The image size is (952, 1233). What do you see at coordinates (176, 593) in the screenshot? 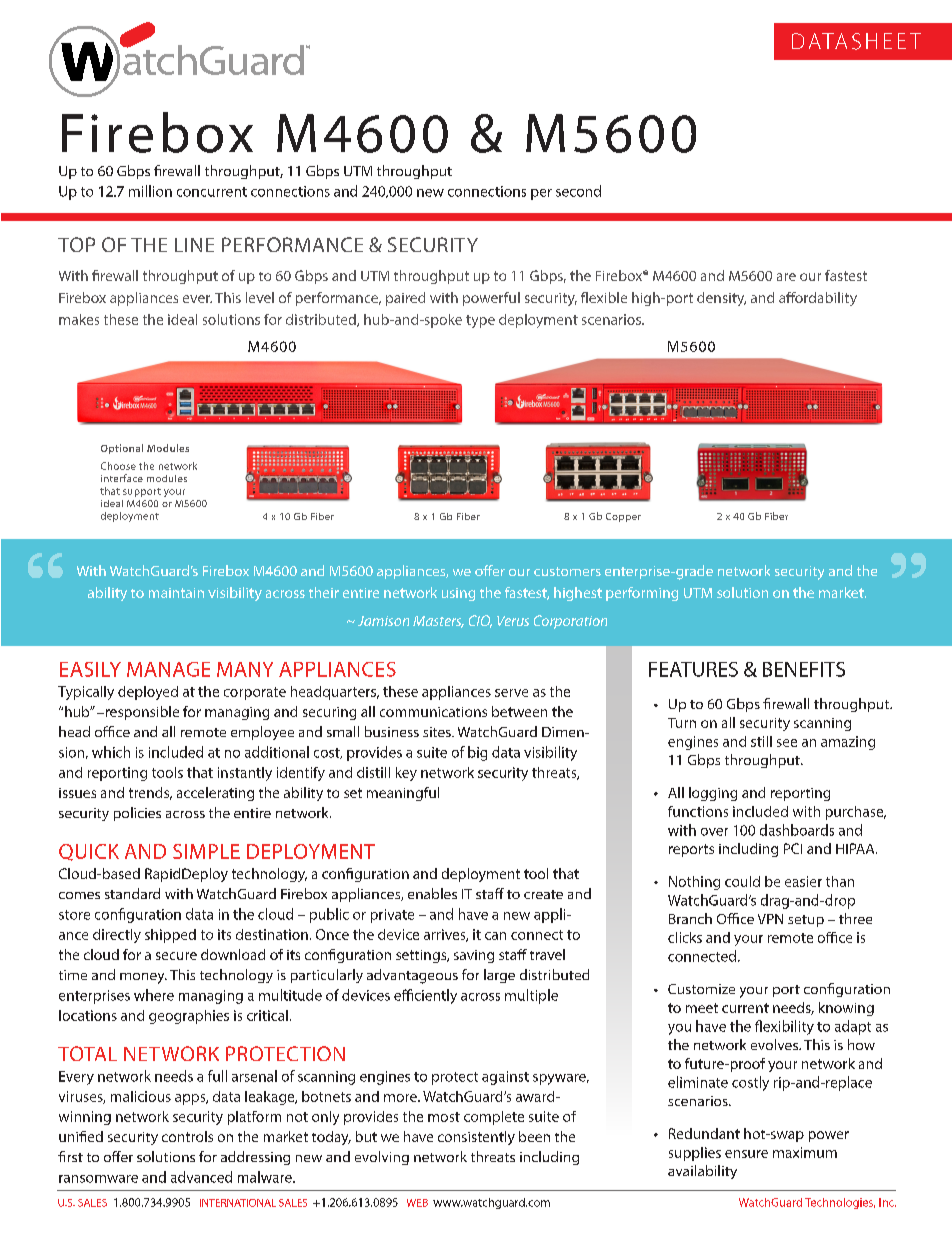
I see `maintain` at bounding box center [176, 593].
